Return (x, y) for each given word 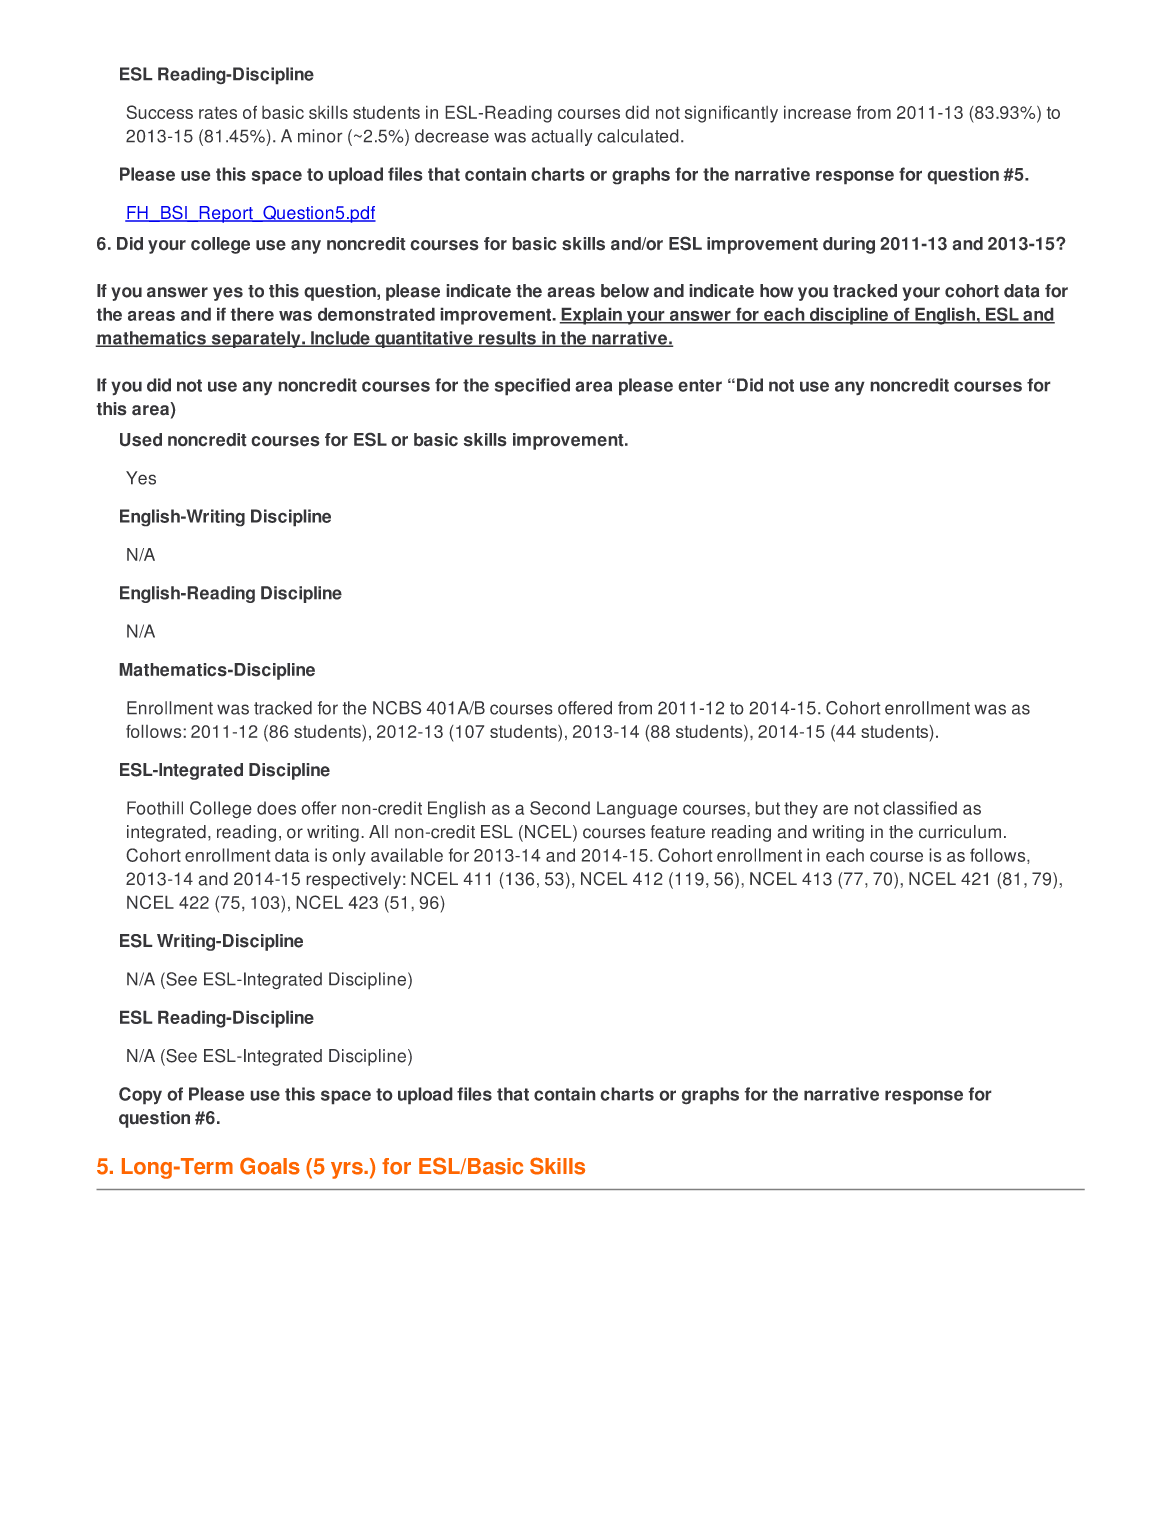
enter (700, 385)
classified (920, 808)
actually (562, 137)
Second (560, 808)
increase (817, 112)
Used (141, 440)
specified (532, 387)
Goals (270, 1166)
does (276, 808)
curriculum (960, 832)
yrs (348, 1170)
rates (218, 112)
